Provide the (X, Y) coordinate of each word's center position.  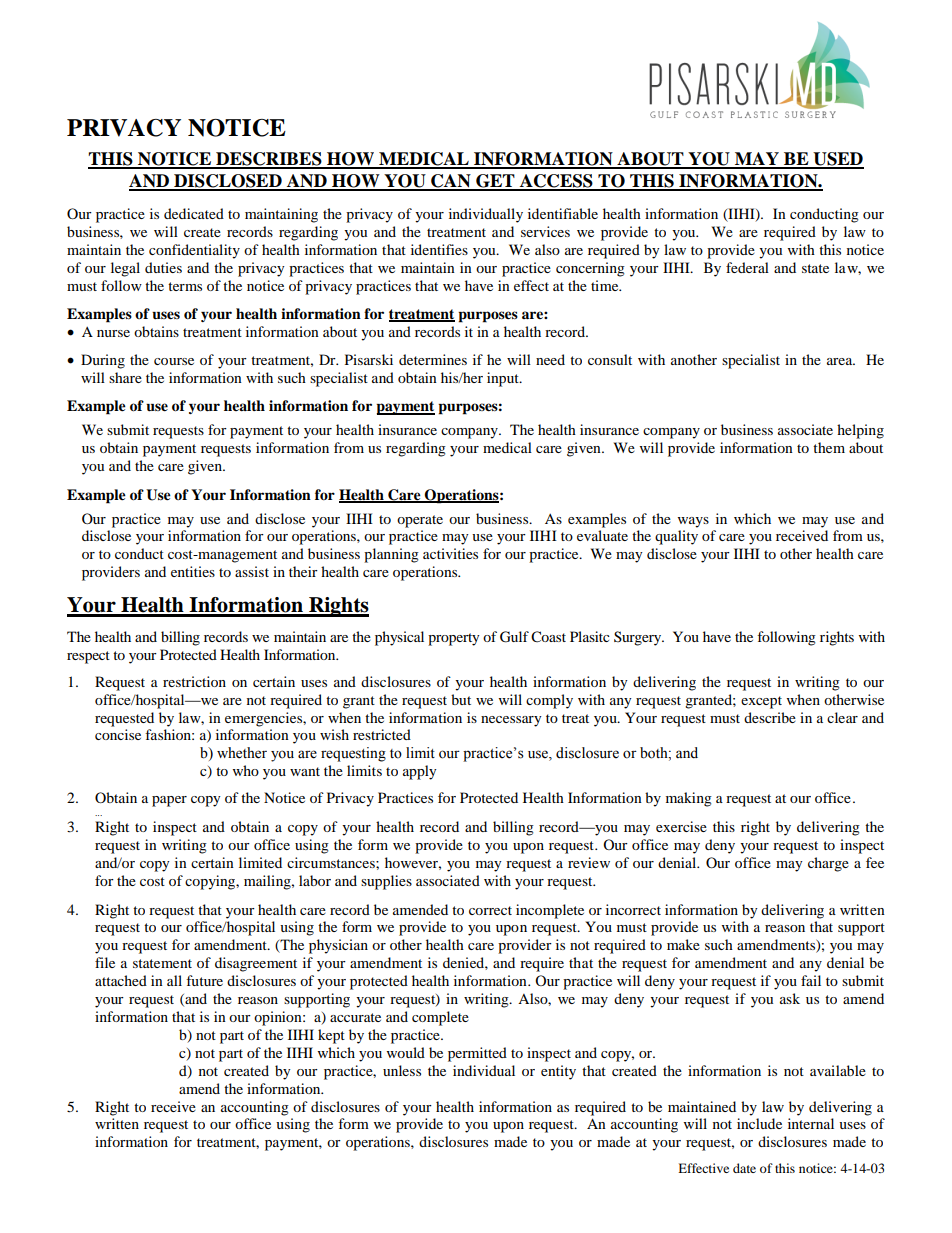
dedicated (194, 213)
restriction (194, 681)
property (454, 639)
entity (558, 1072)
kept (331, 1036)
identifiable (563, 213)
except (761, 702)
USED (837, 160)
